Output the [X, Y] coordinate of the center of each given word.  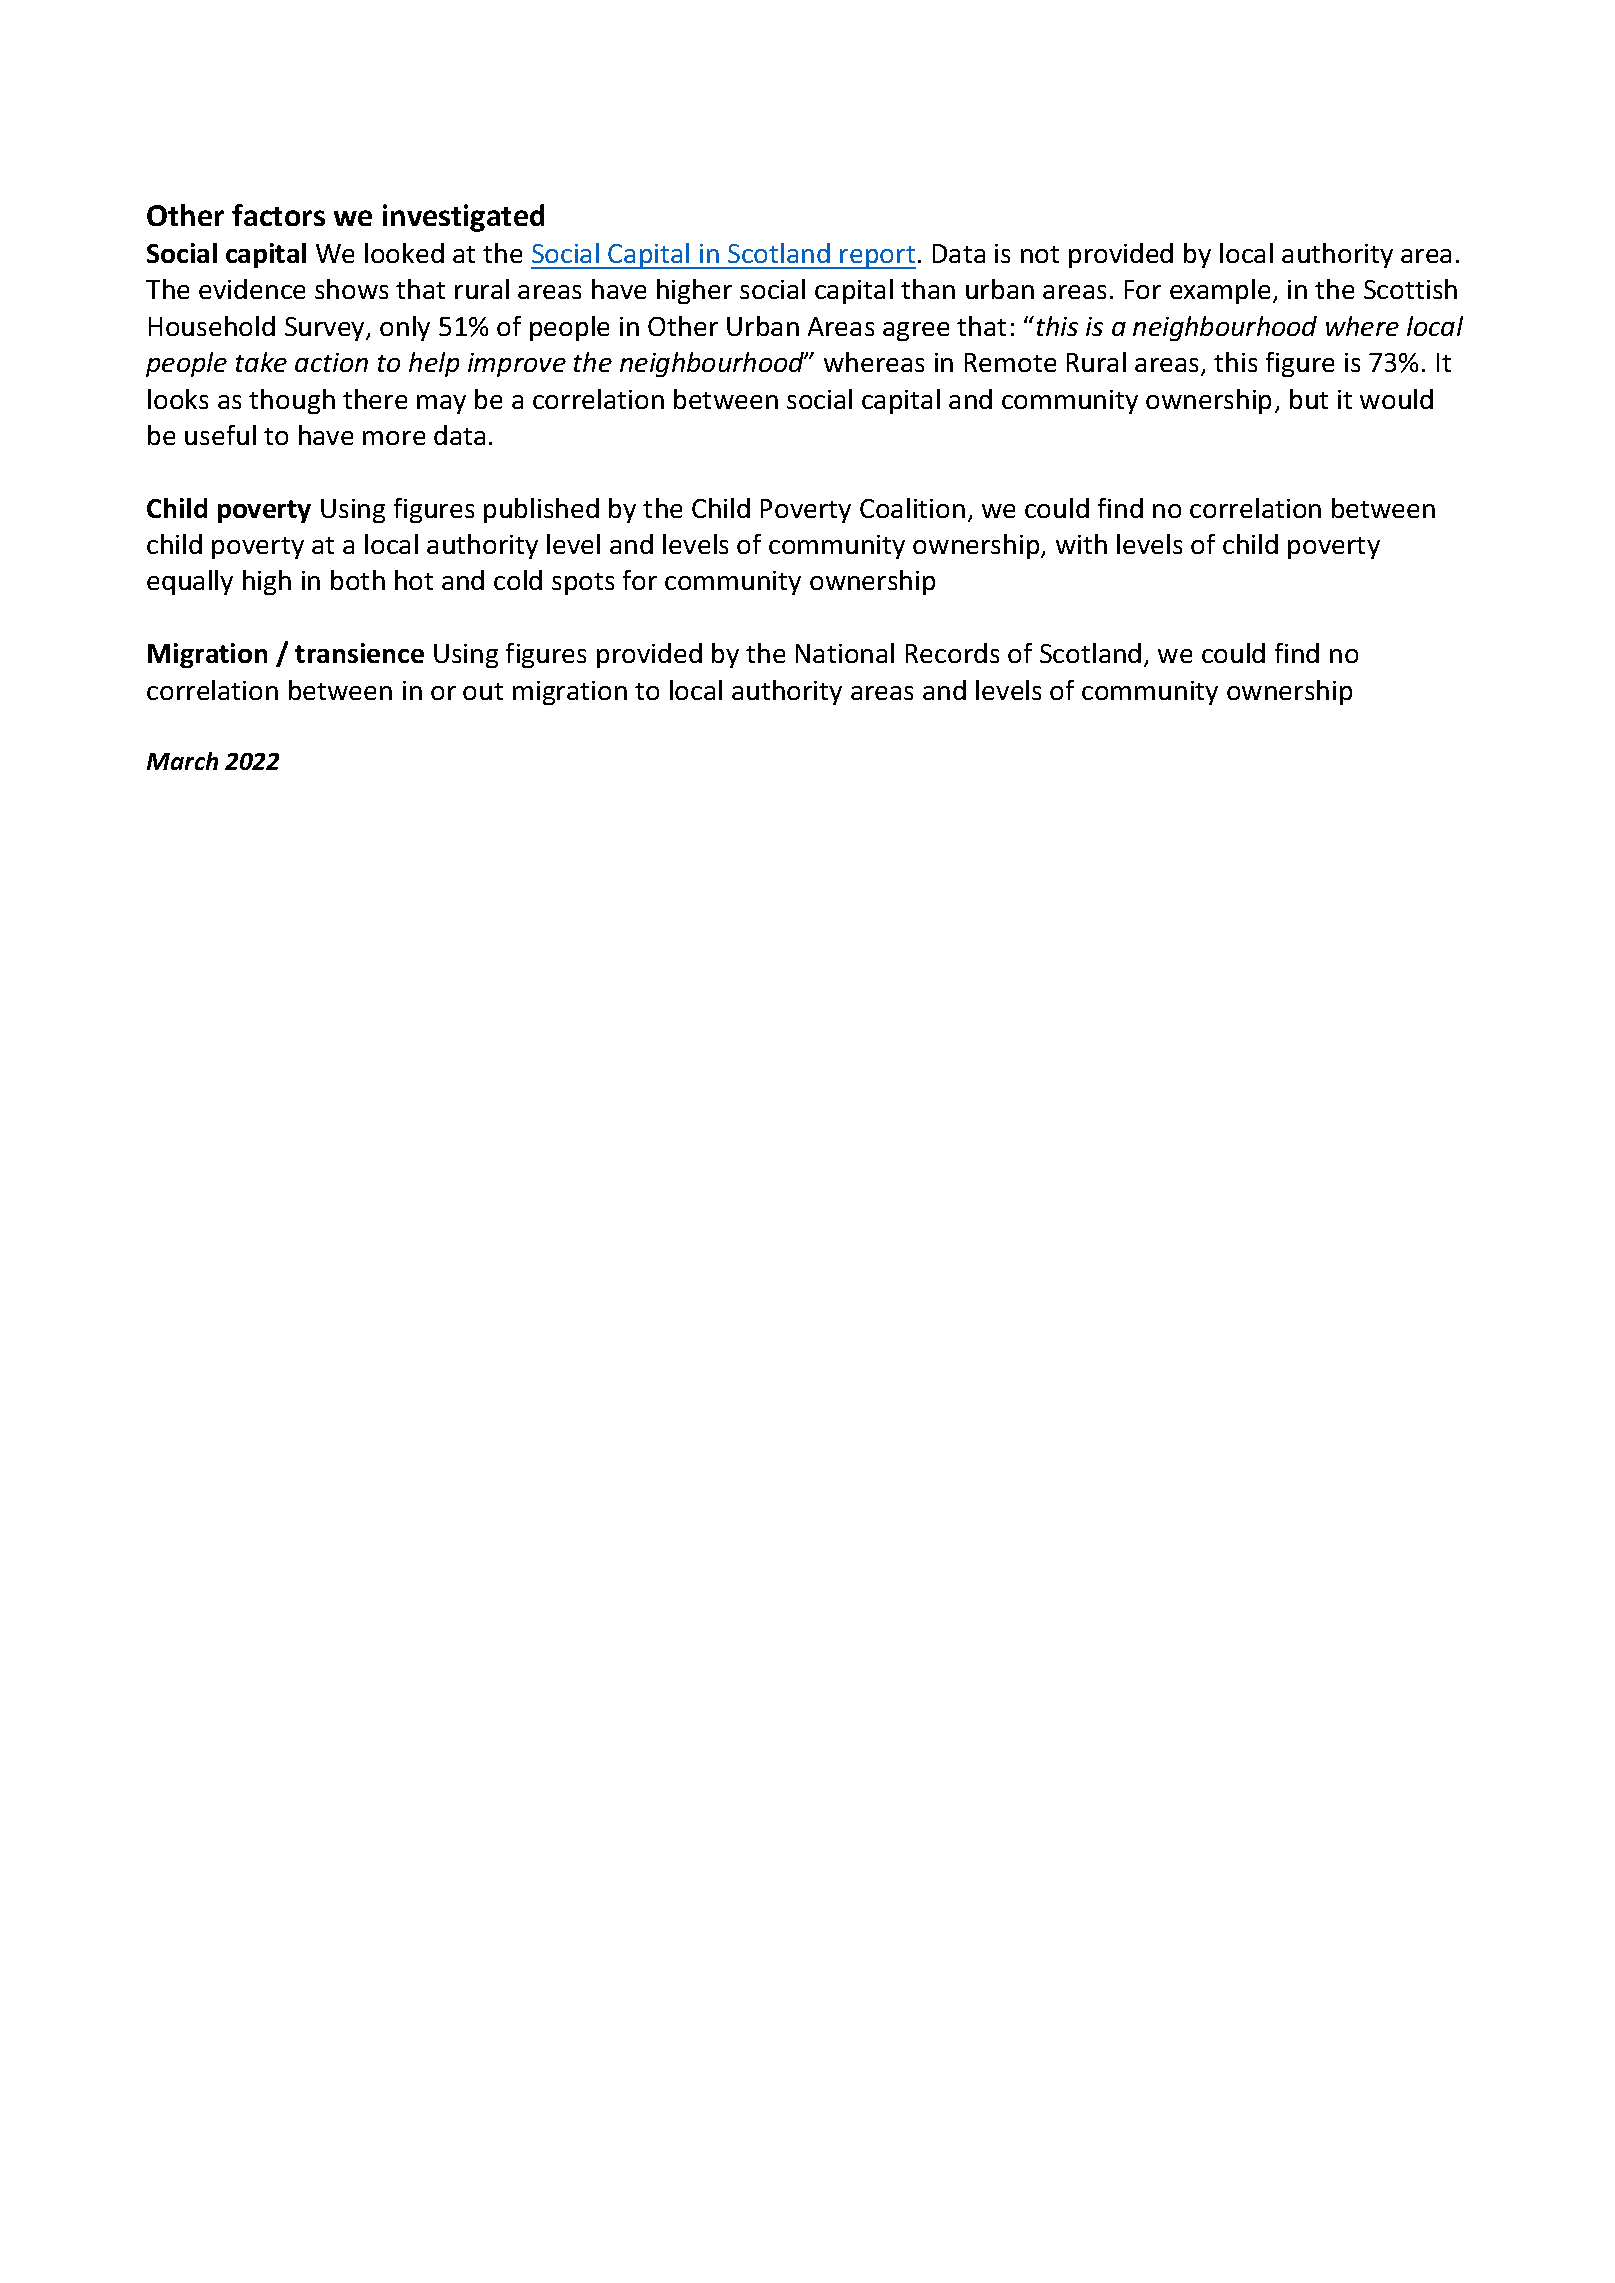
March [182, 761]
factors [278, 215]
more [394, 438]
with [1081, 544]
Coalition [912, 508]
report [877, 257]
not [1040, 254]
